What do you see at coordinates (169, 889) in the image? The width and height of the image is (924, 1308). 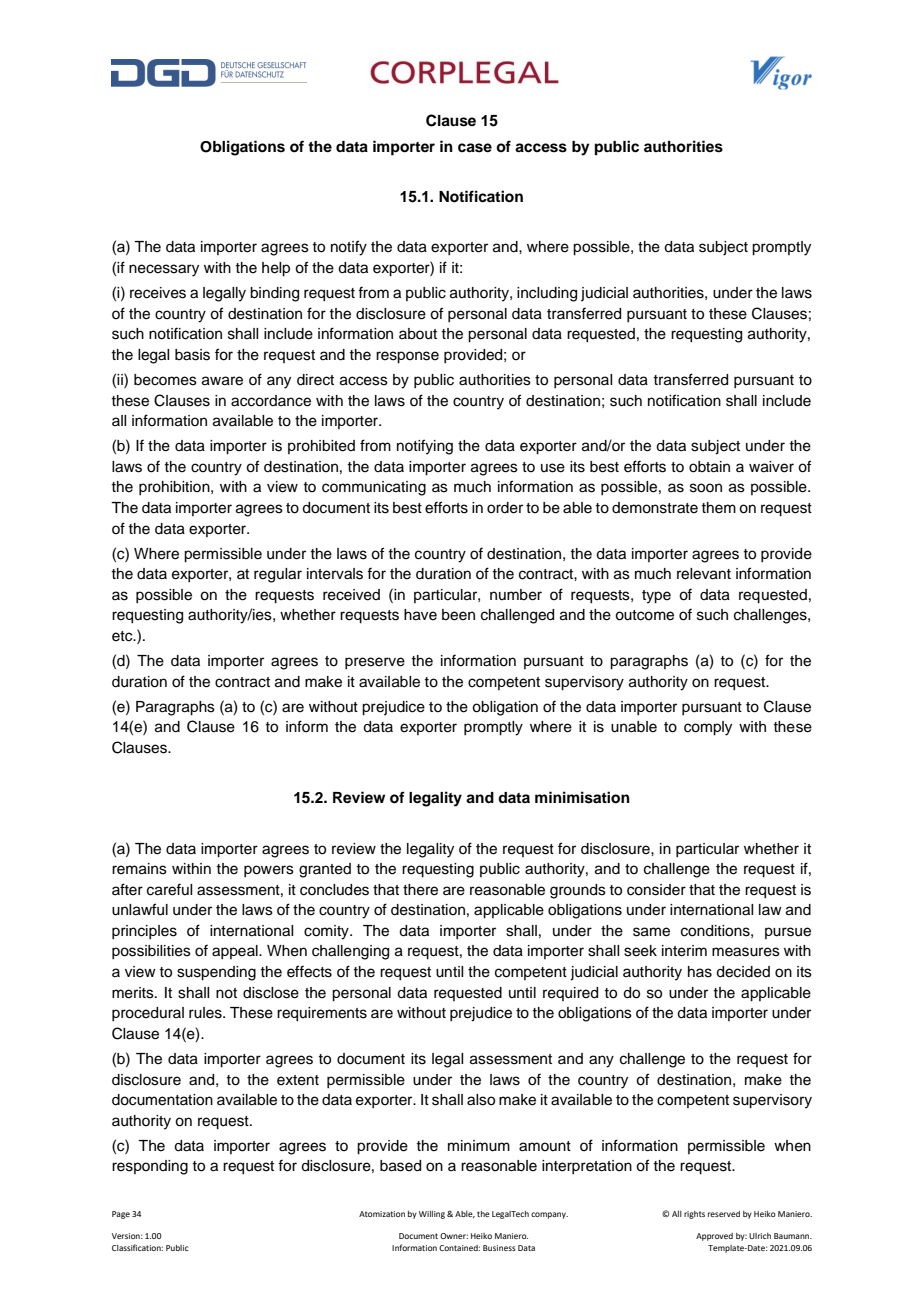 I see `careful` at bounding box center [169, 889].
